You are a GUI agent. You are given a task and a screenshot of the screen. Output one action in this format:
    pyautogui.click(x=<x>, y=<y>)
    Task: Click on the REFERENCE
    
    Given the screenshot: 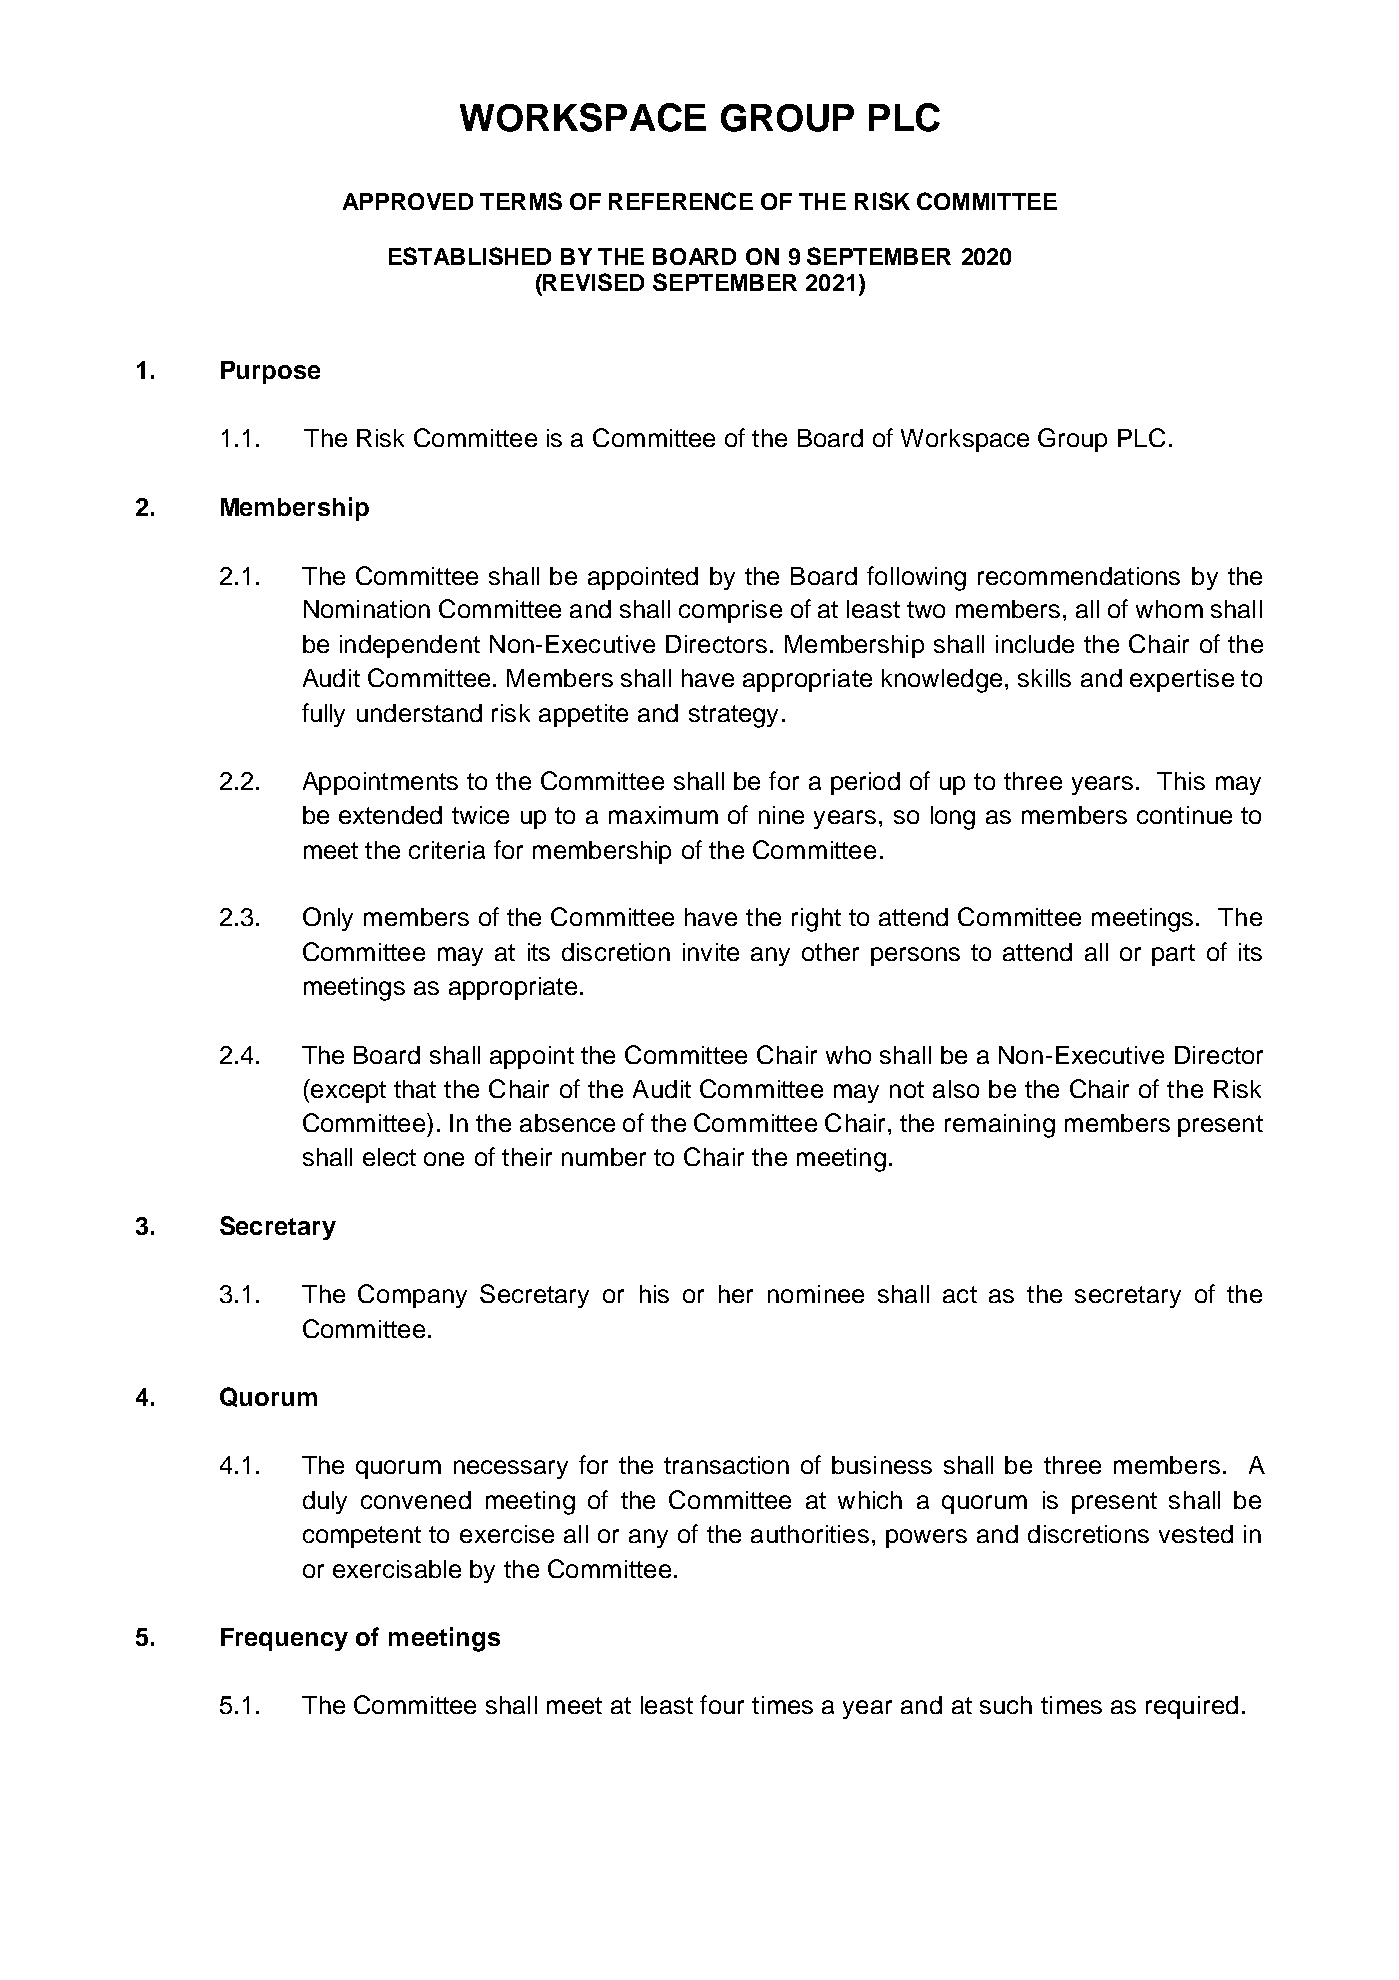 What is the action you would take?
    pyautogui.click(x=681, y=201)
